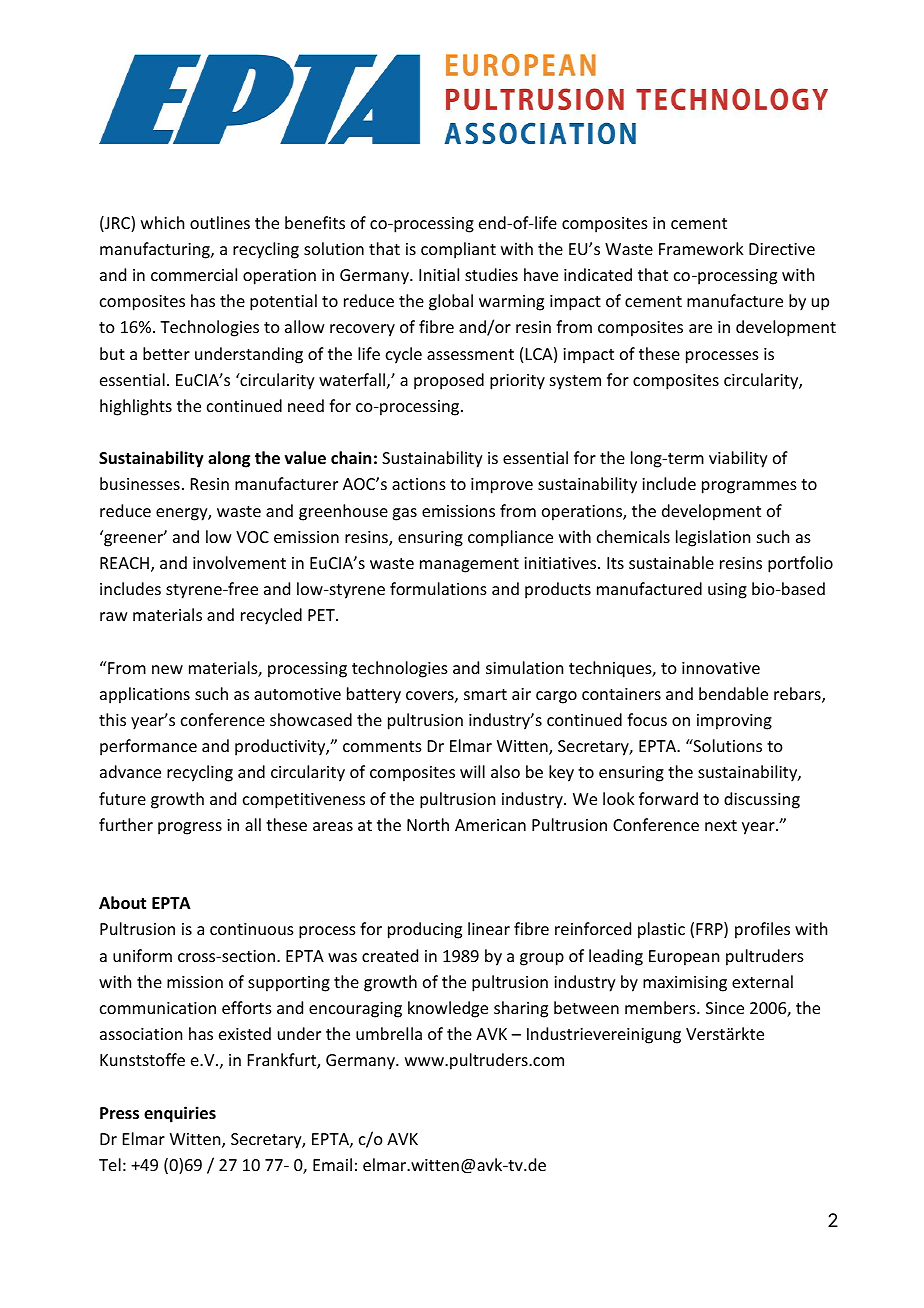  I want to click on FRP, so click(710, 930).
